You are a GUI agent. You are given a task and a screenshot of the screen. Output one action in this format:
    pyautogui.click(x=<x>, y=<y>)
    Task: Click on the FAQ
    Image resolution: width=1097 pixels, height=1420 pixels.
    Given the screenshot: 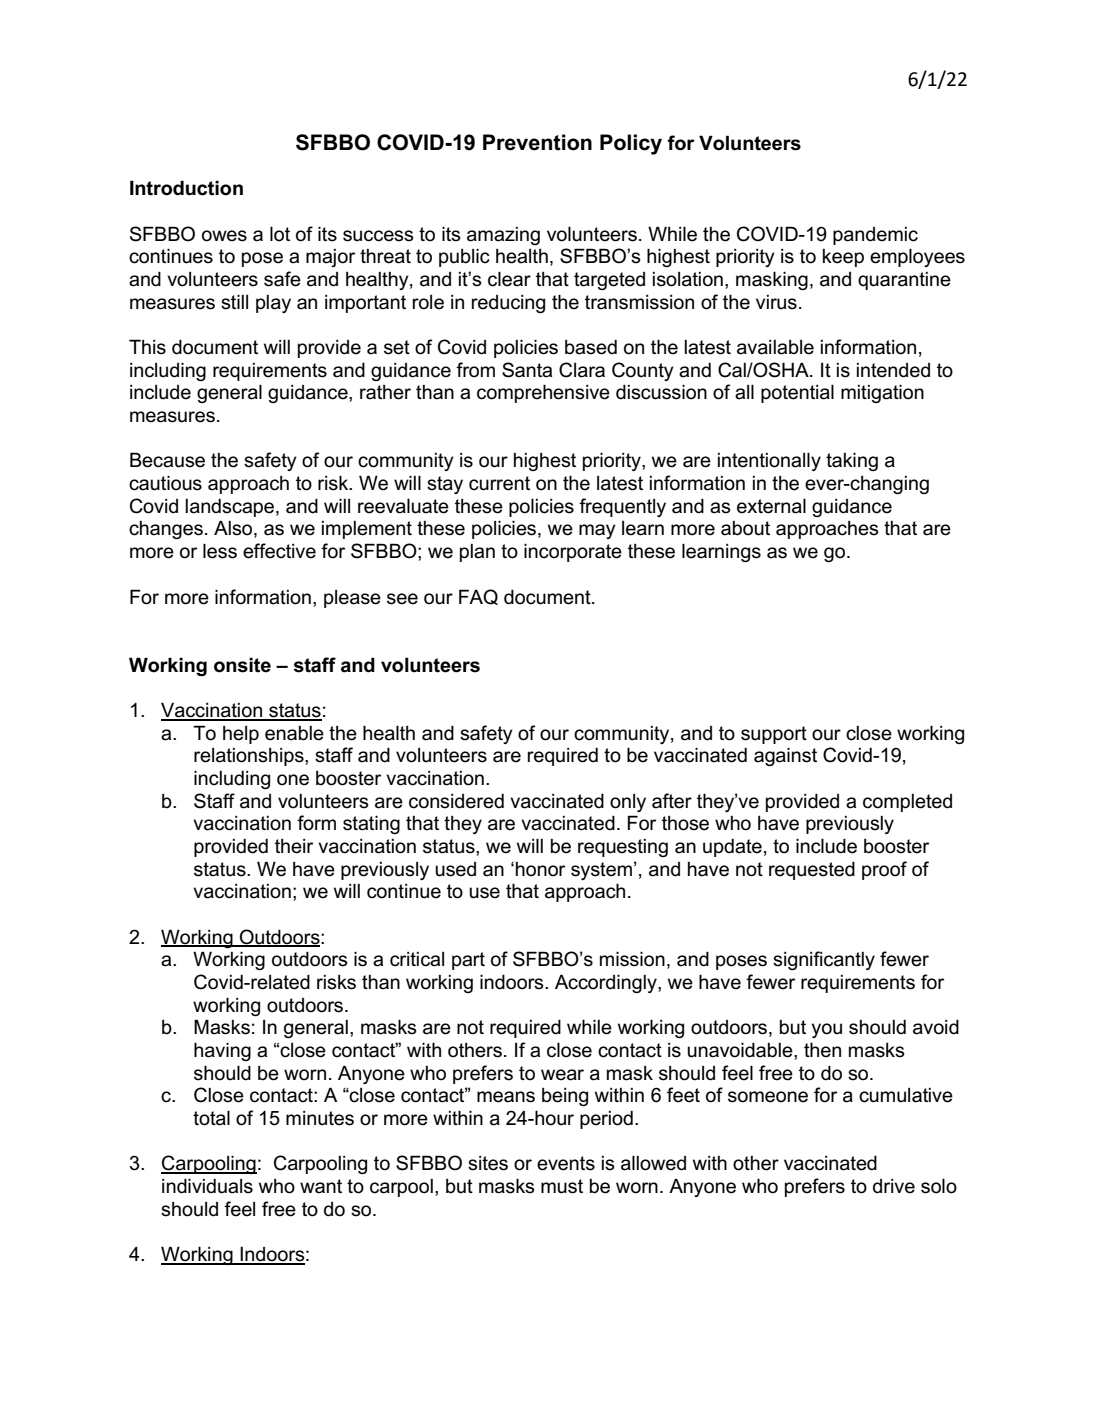 What is the action you would take?
    pyautogui.click(x=478, y=597)
